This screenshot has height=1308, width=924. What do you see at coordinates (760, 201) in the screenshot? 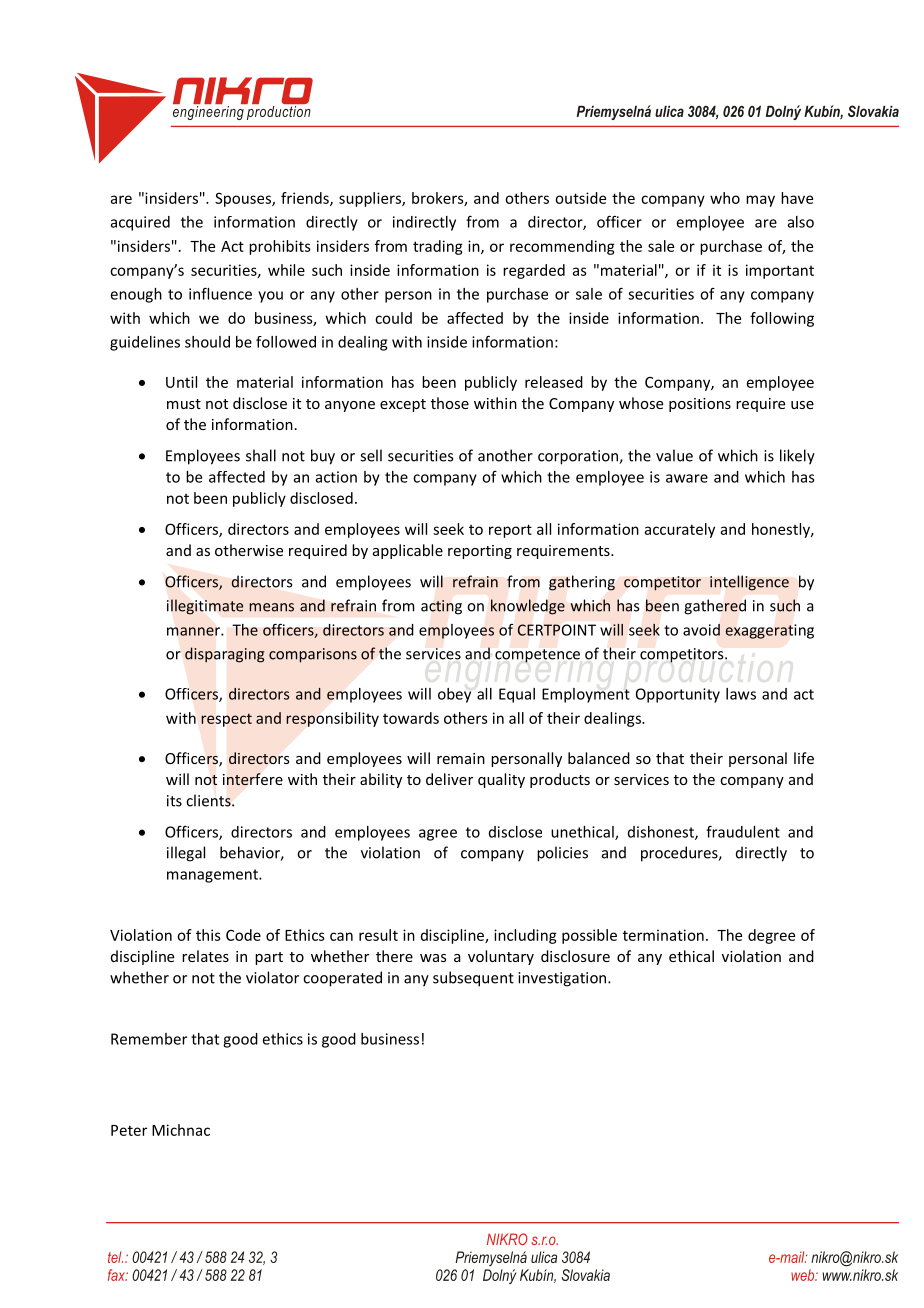
I see `may` at bounding box center [760, 201].
